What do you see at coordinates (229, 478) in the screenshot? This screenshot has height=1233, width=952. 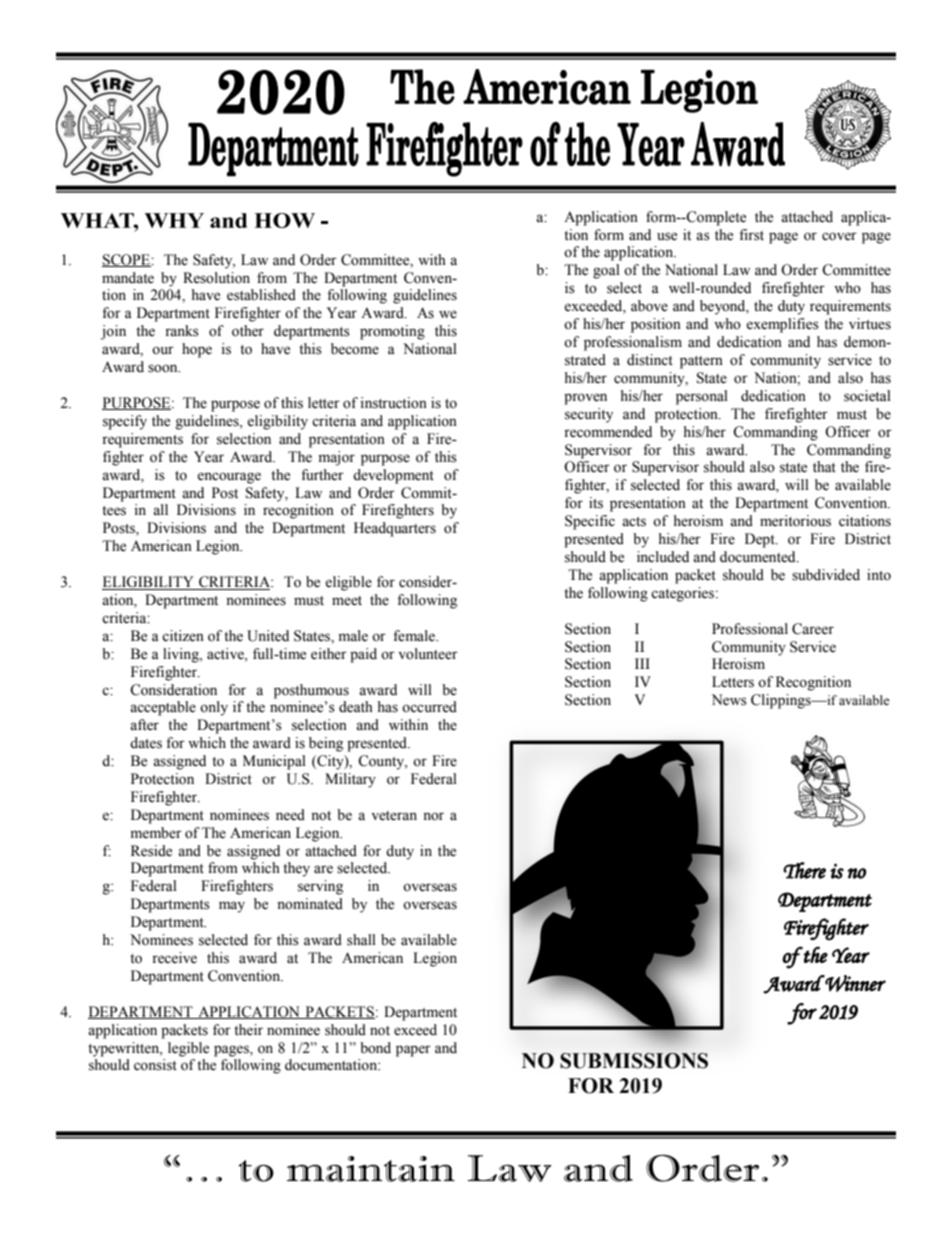 I see `encourage` at bounding box center [229, 478].
